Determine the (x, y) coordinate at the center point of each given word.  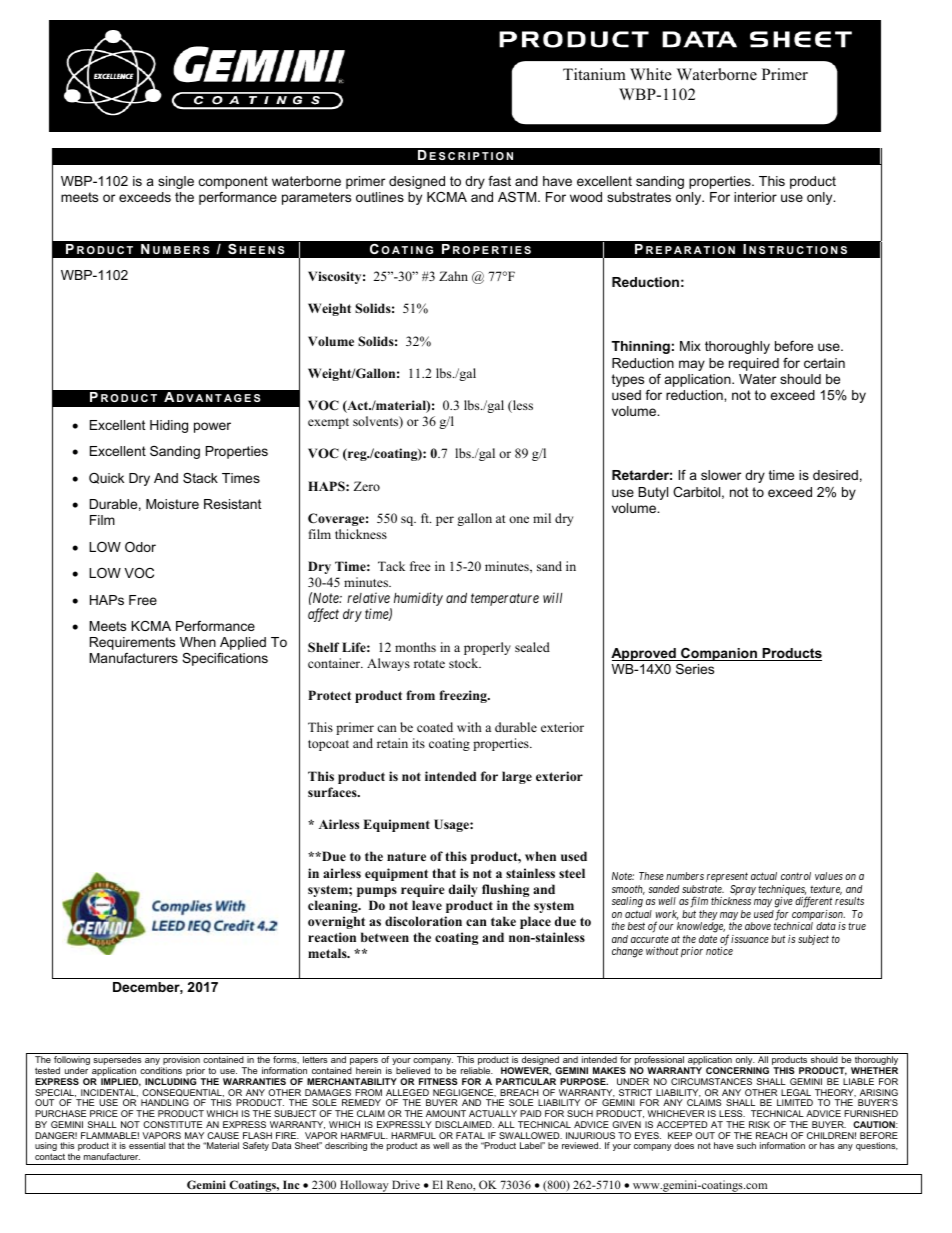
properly (487, 648)
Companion (719, 654)
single (176, 182)
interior (755, 197)
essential (147, 1145)
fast (499, 181)
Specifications (225, 659)
